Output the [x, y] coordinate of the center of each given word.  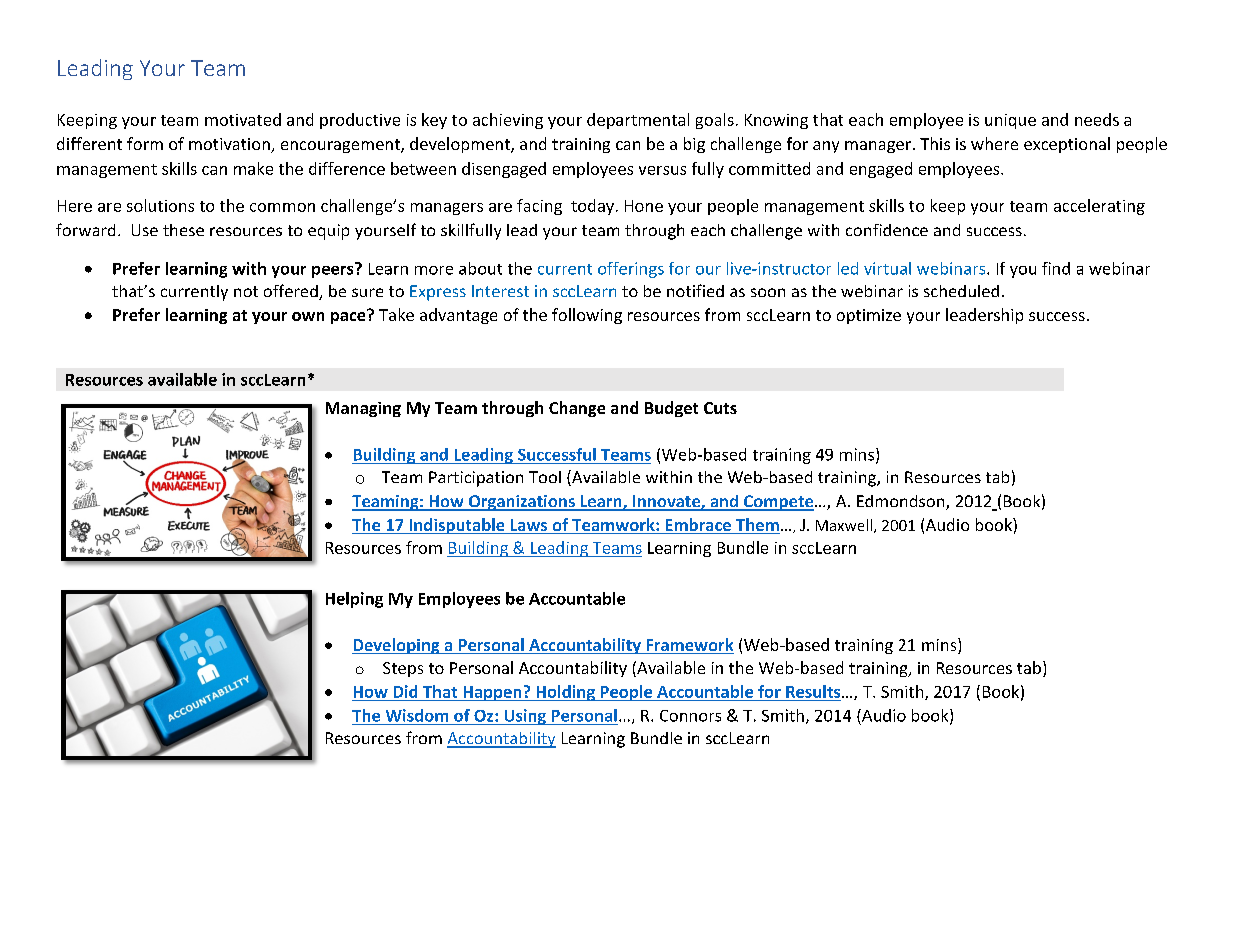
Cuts [720, 408]
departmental [638, 121]
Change [577, 409]
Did [405, 691]
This [935, 143]
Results [814, 691]
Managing [363, 409]
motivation [230, 145]
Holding [565, 693]
